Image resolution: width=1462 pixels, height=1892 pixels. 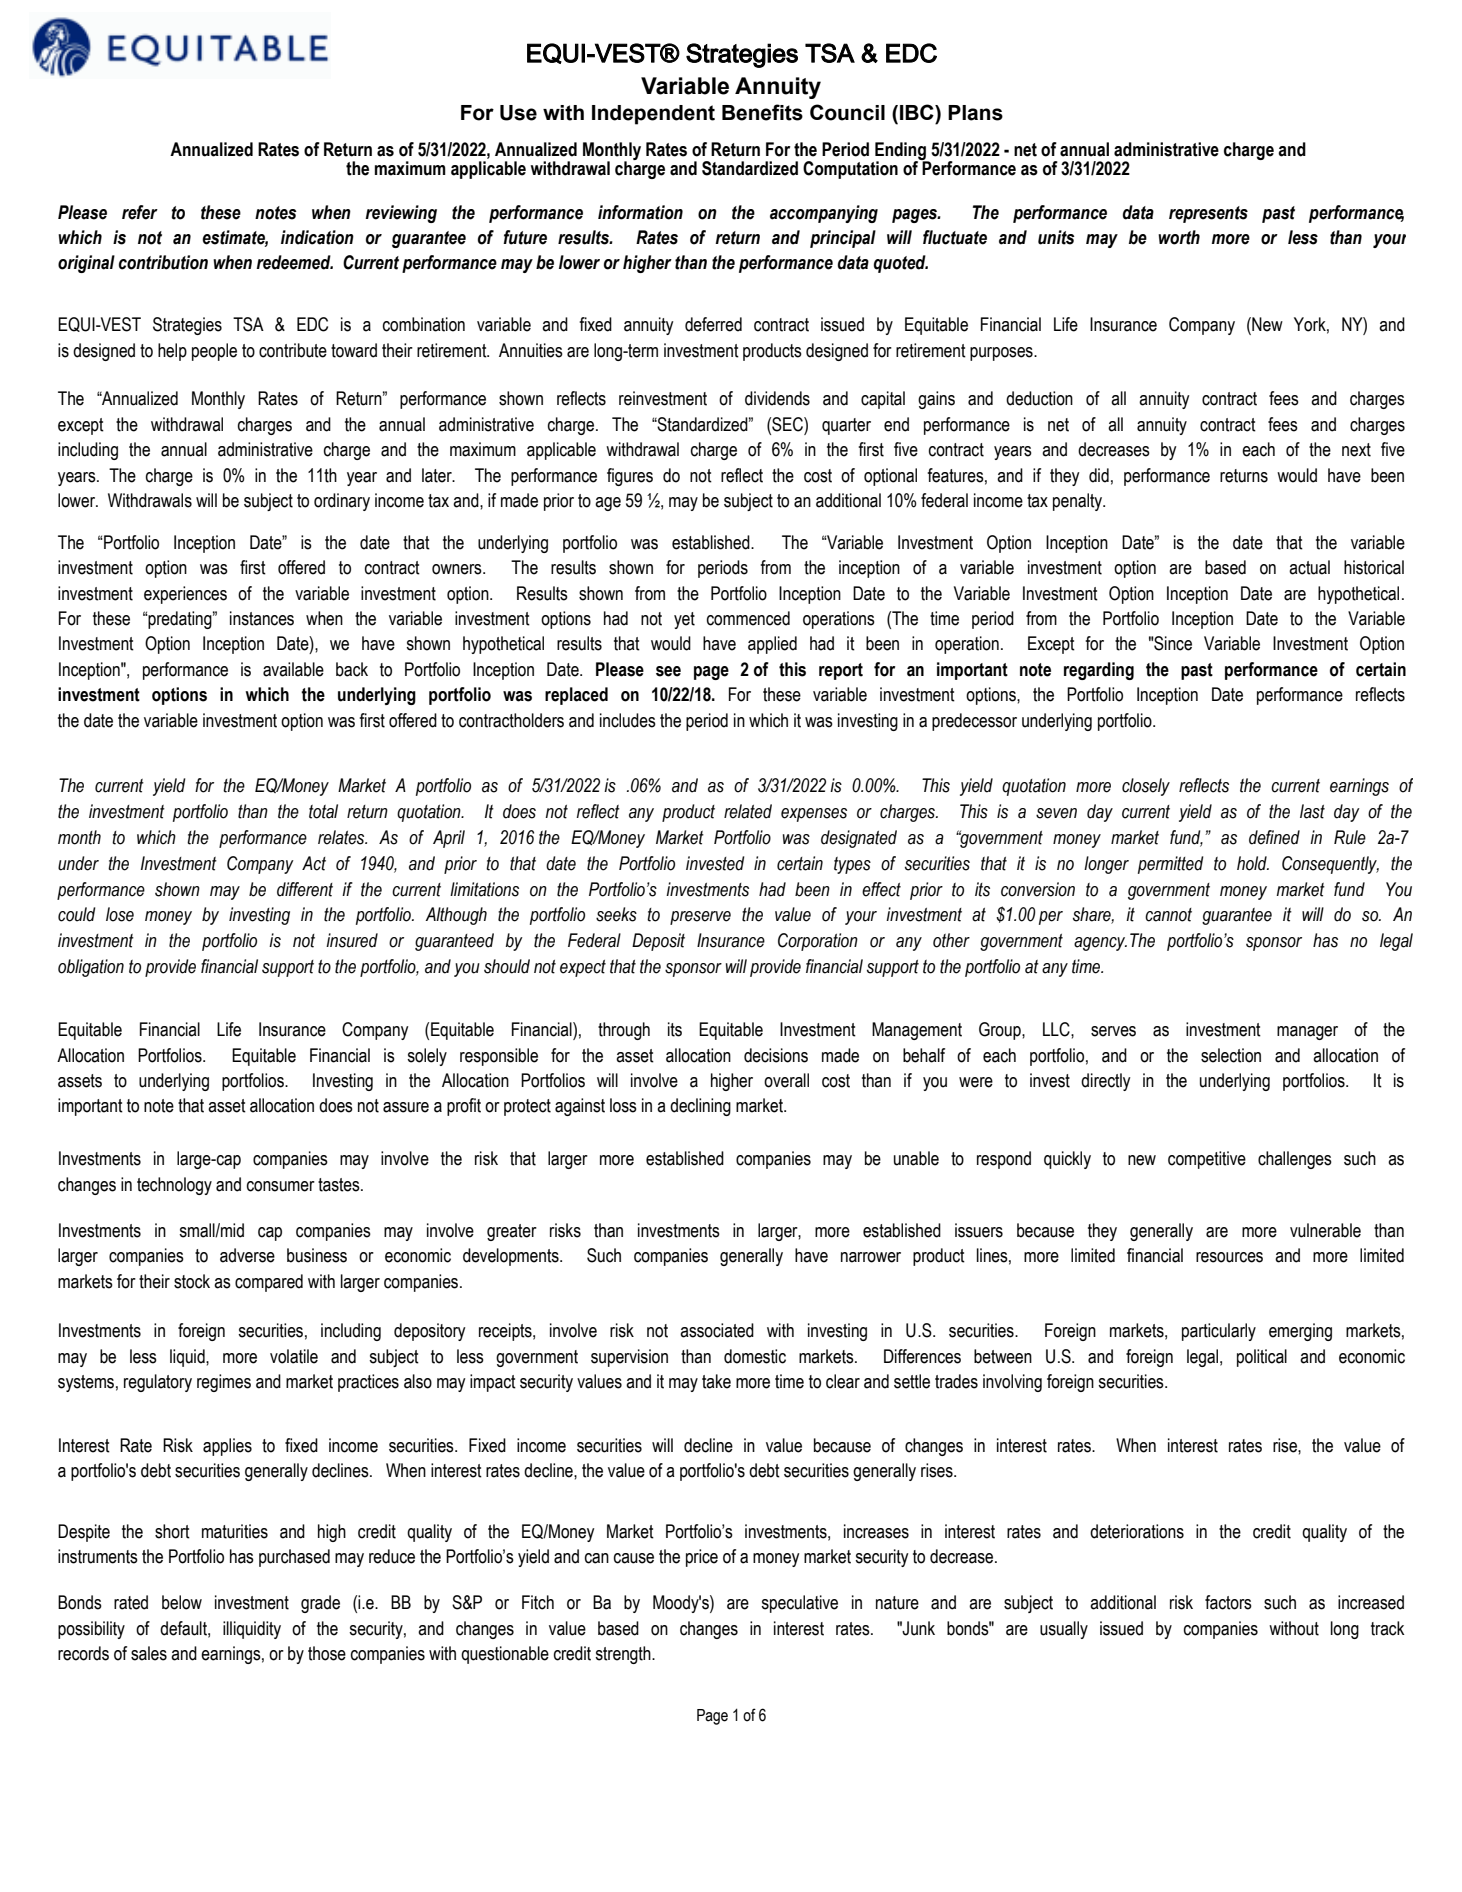 I want to click on Benefits, so click(x=762, y=112).
